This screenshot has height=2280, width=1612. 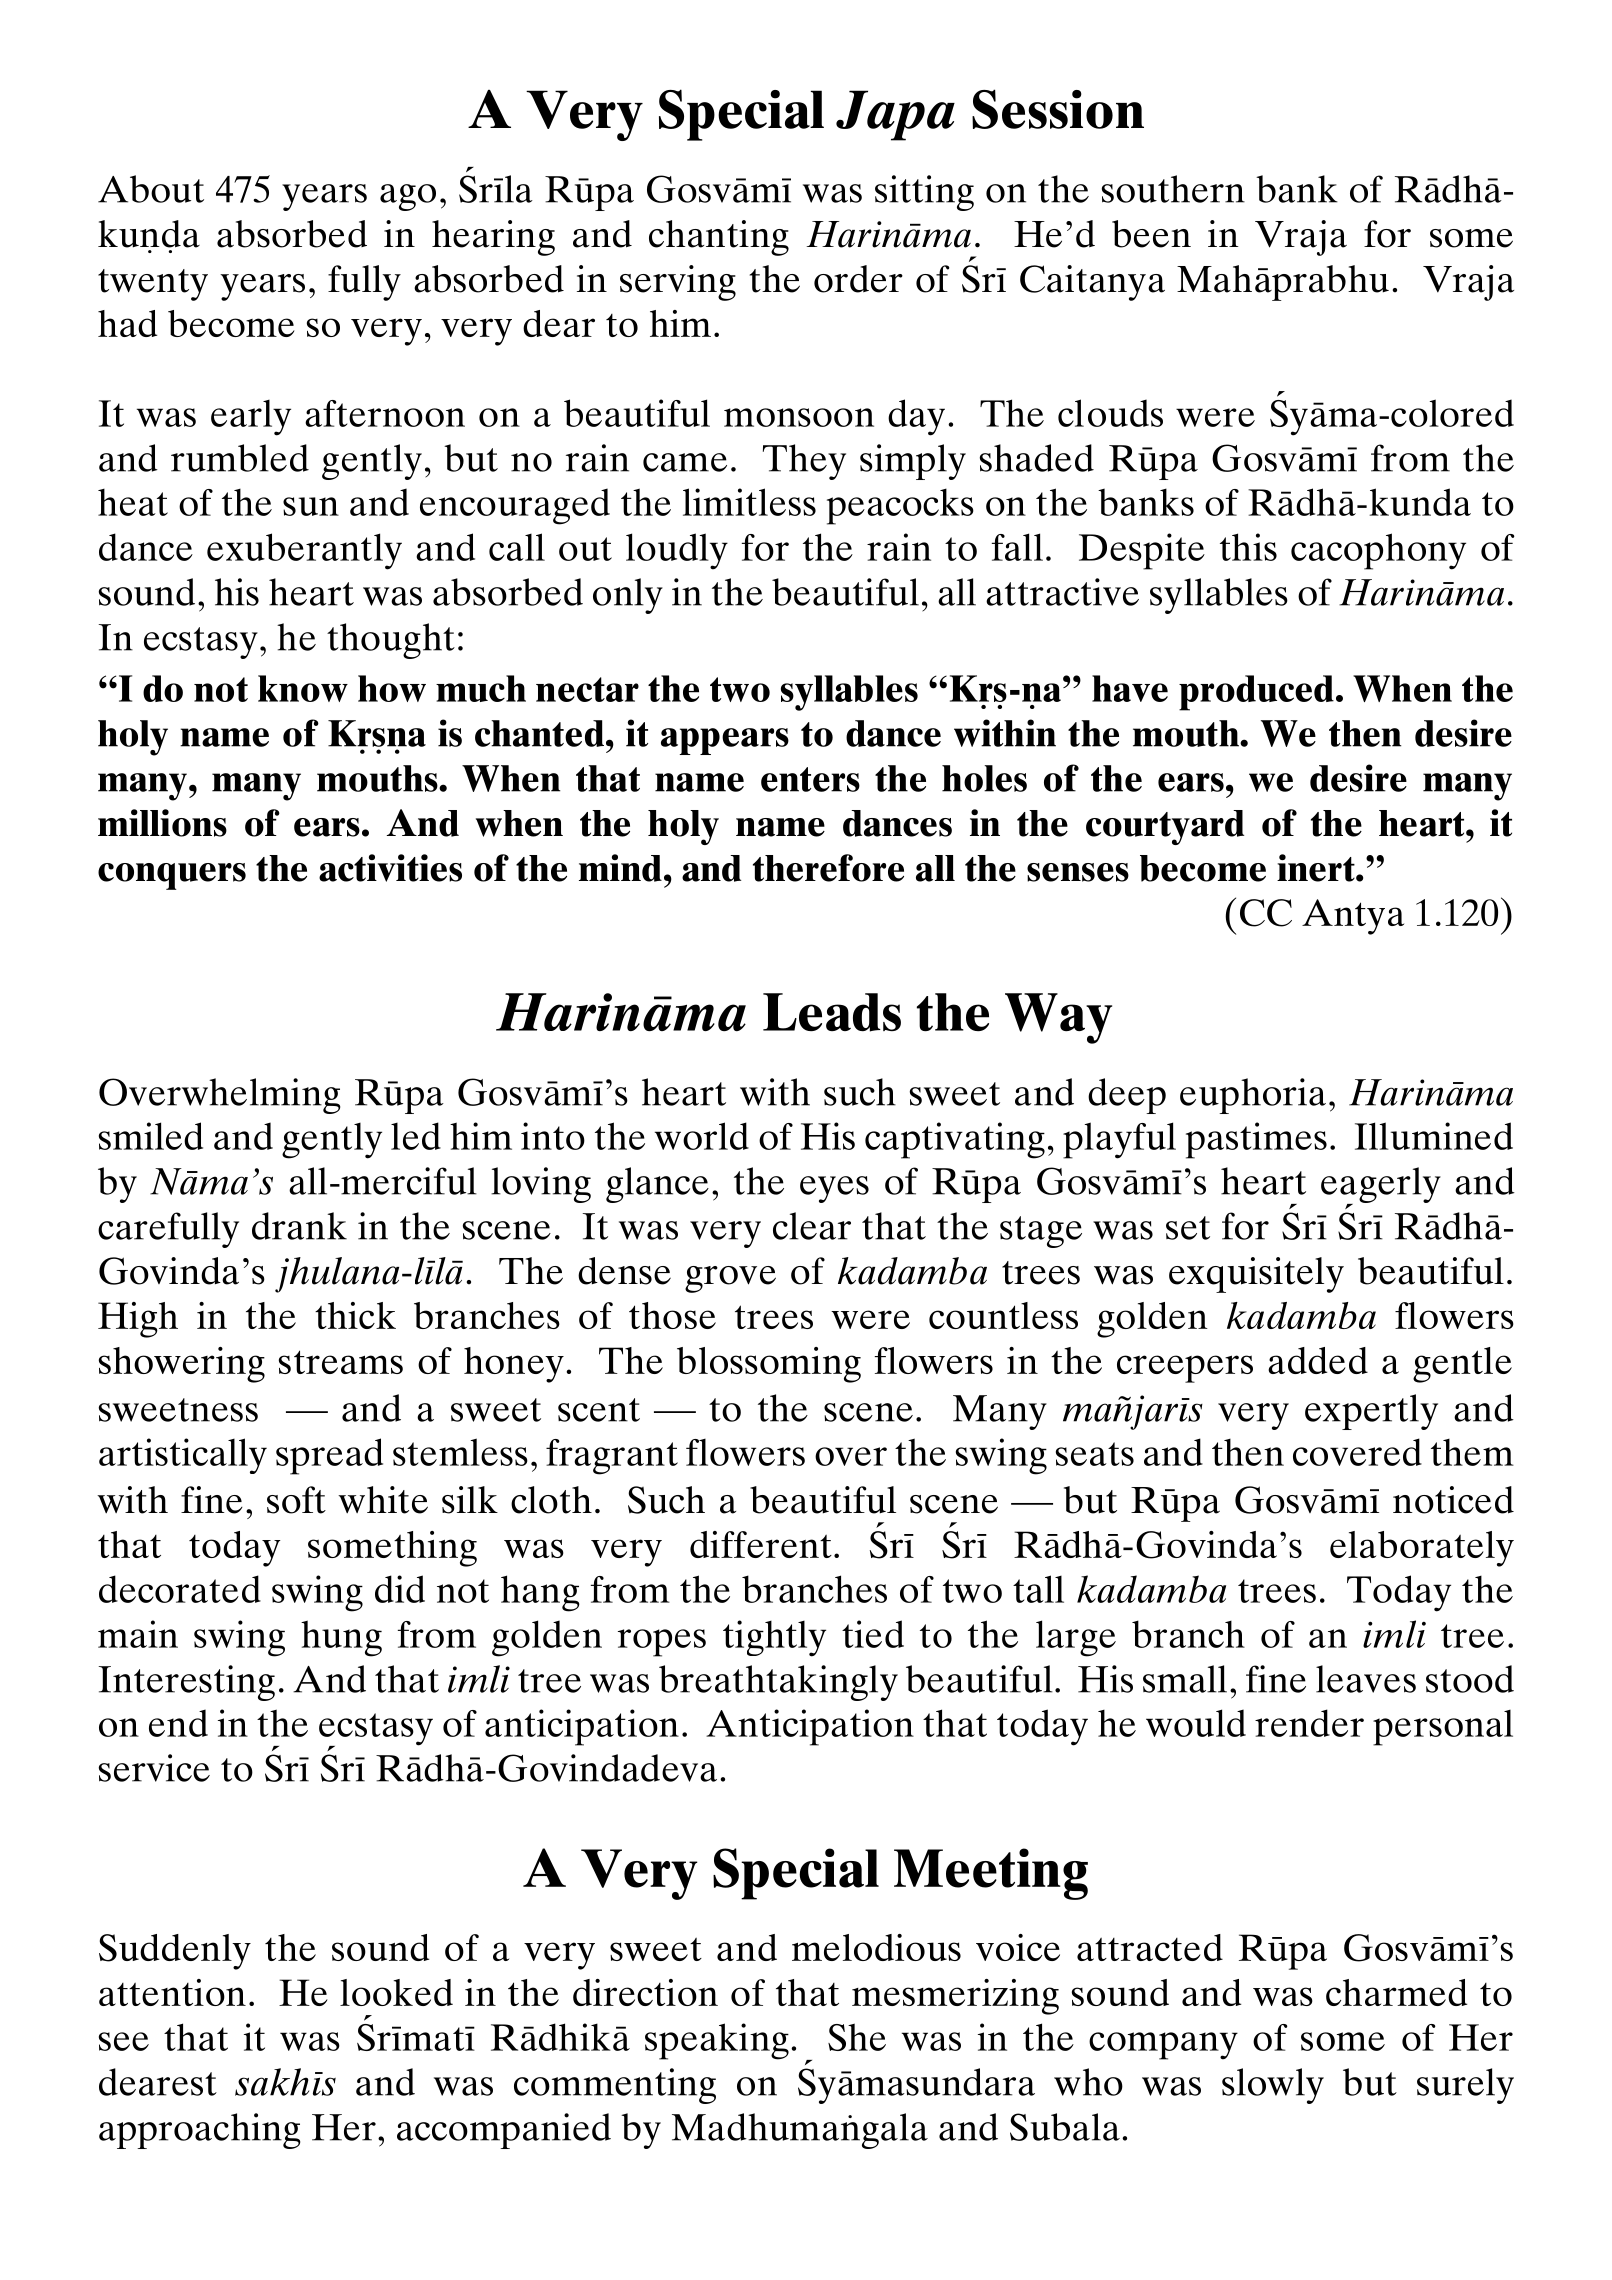 I want to click on tightly, so click(x=774, y=1638).
